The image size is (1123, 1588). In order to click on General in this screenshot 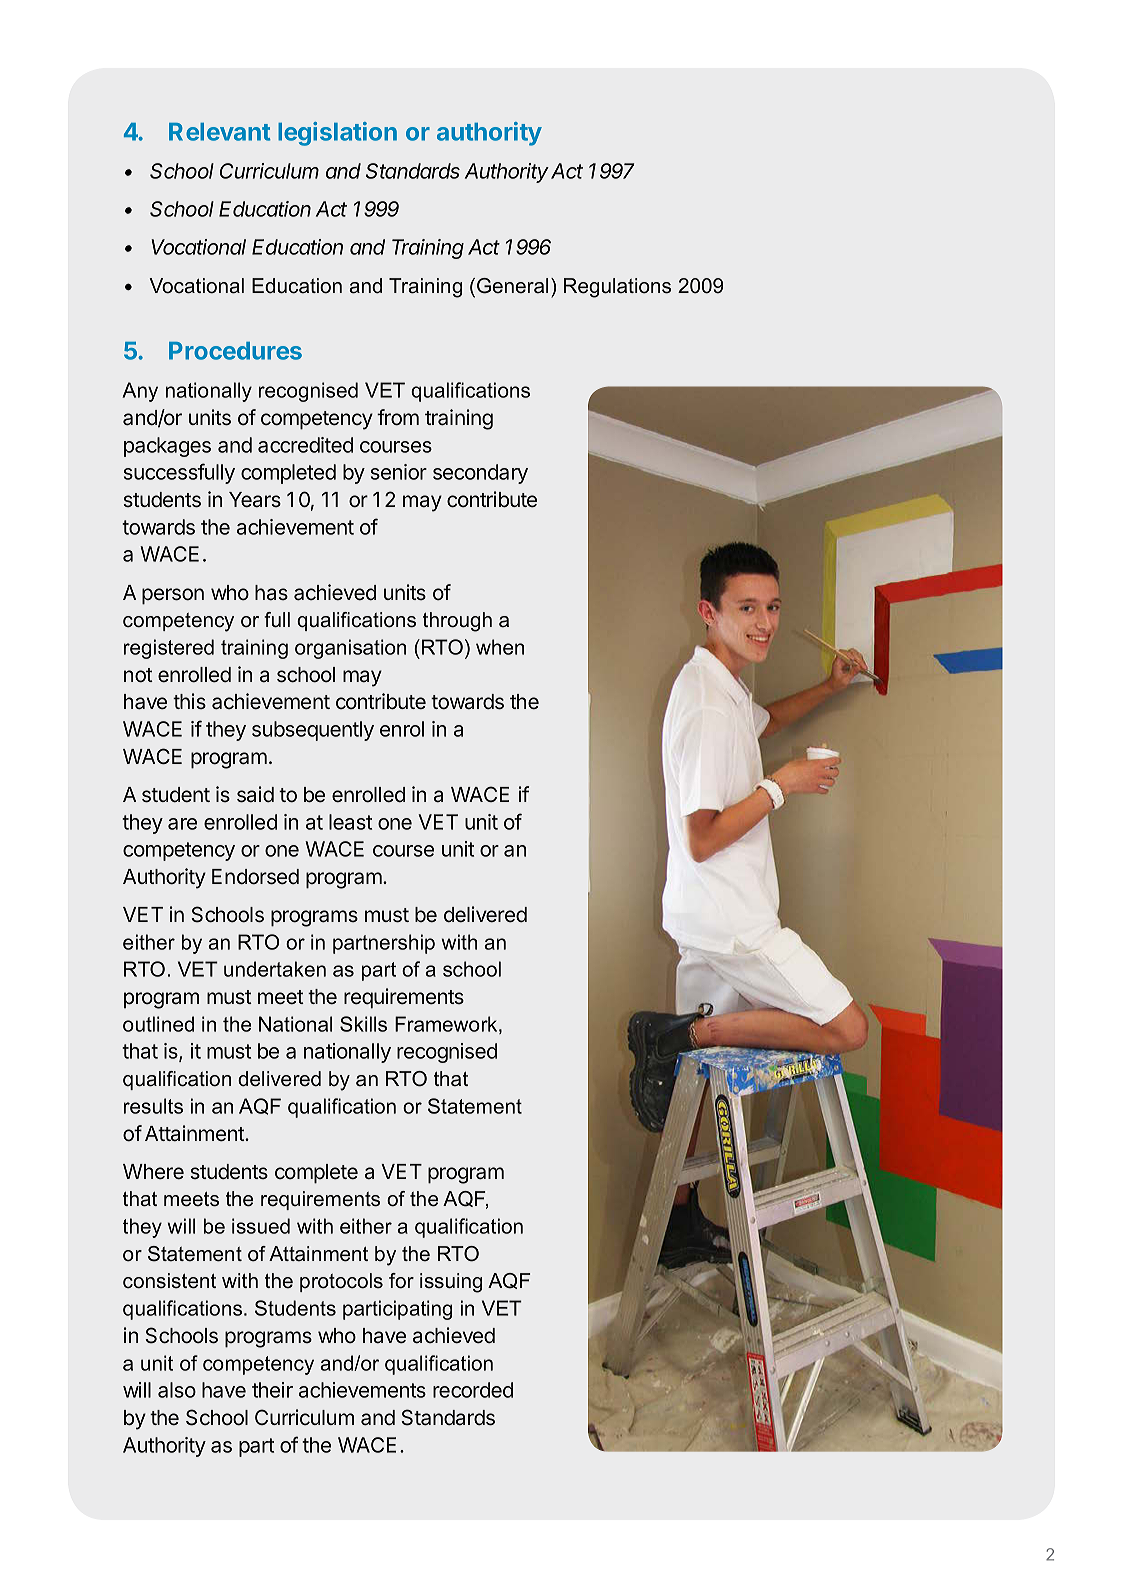, I will do `click(512, 286)`.
